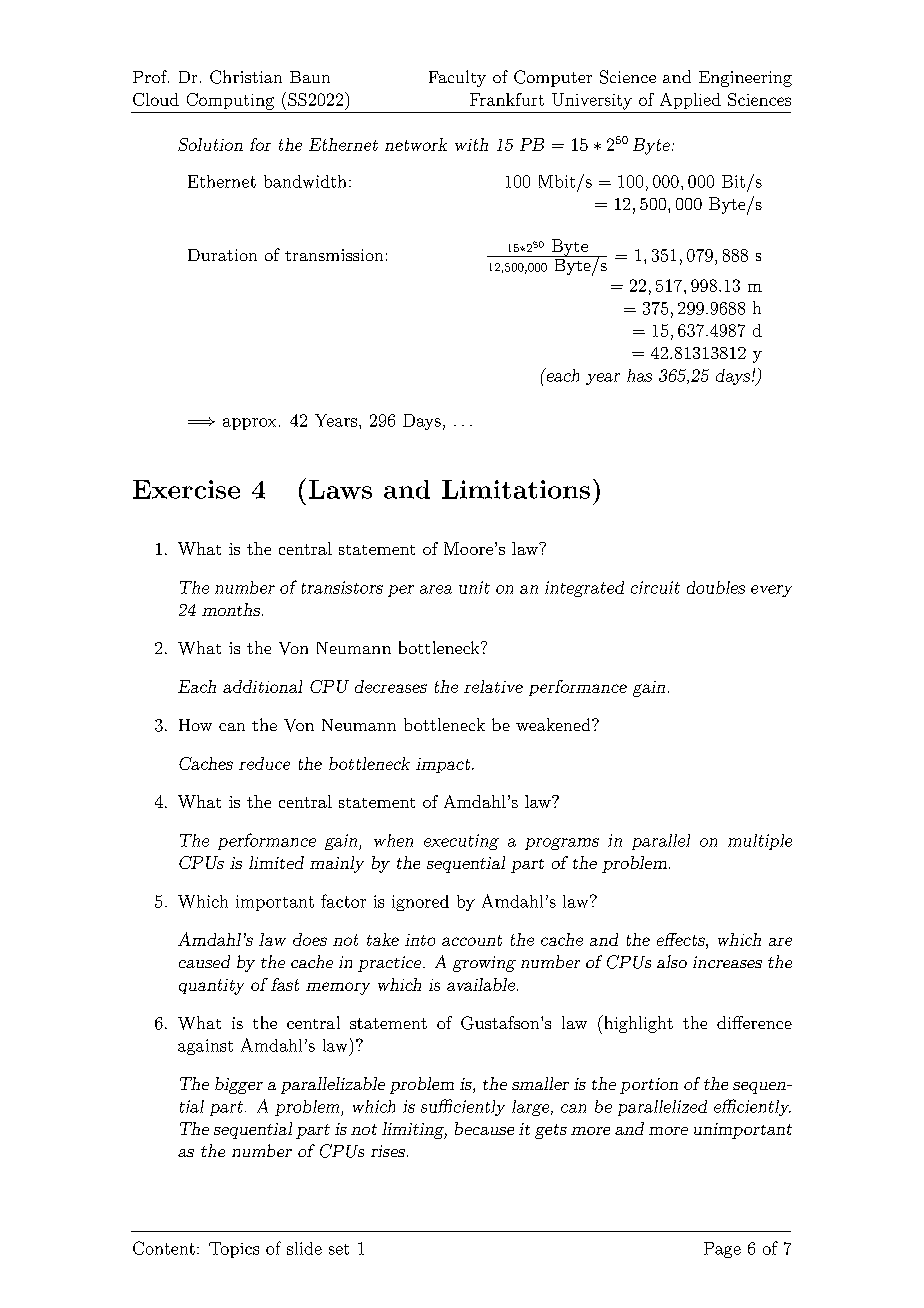 The width and height of the screenshot is (924, 1308). I want to click on doubles, so click(716, 587).
